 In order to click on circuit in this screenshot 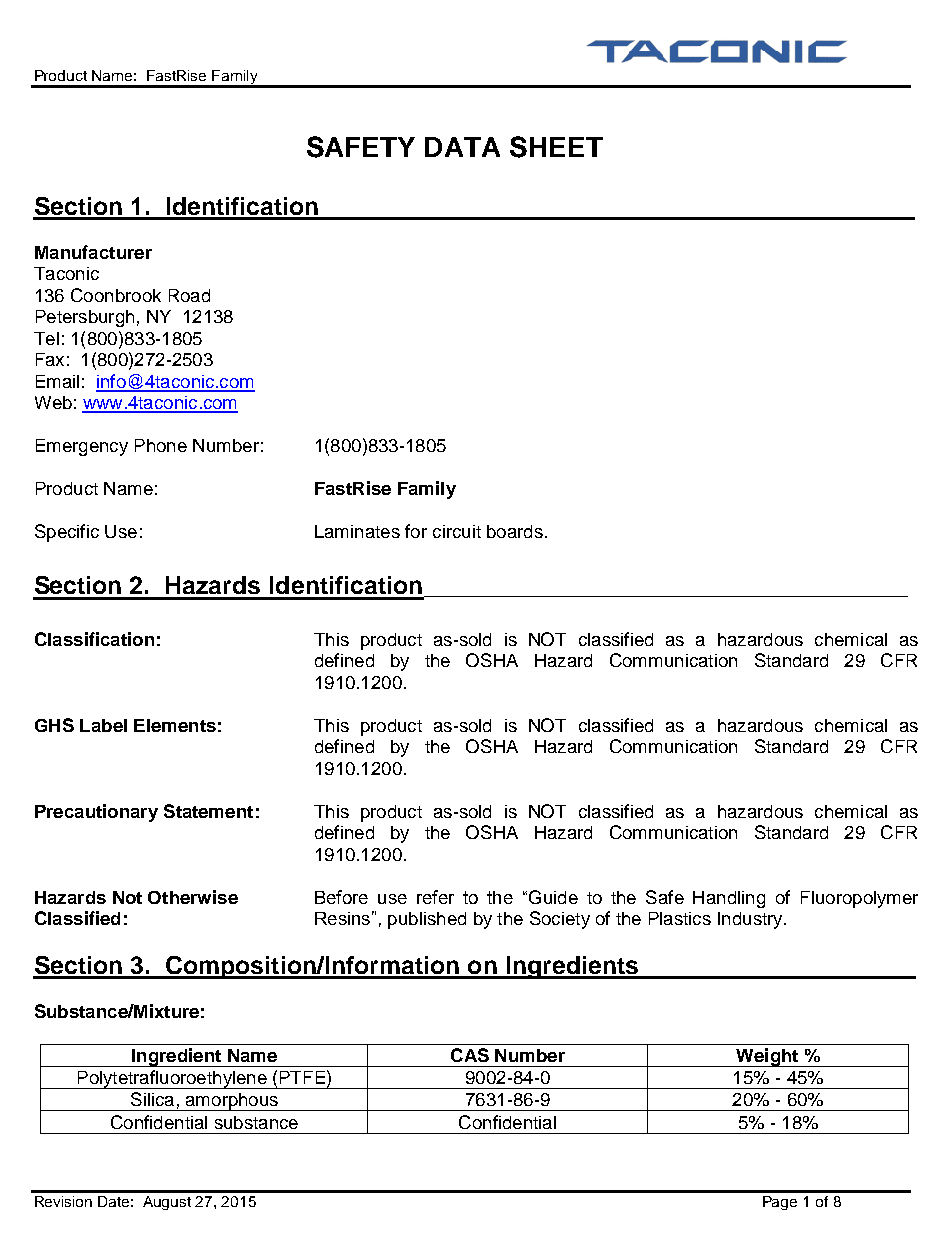, I will do `click(457, 531)`.
